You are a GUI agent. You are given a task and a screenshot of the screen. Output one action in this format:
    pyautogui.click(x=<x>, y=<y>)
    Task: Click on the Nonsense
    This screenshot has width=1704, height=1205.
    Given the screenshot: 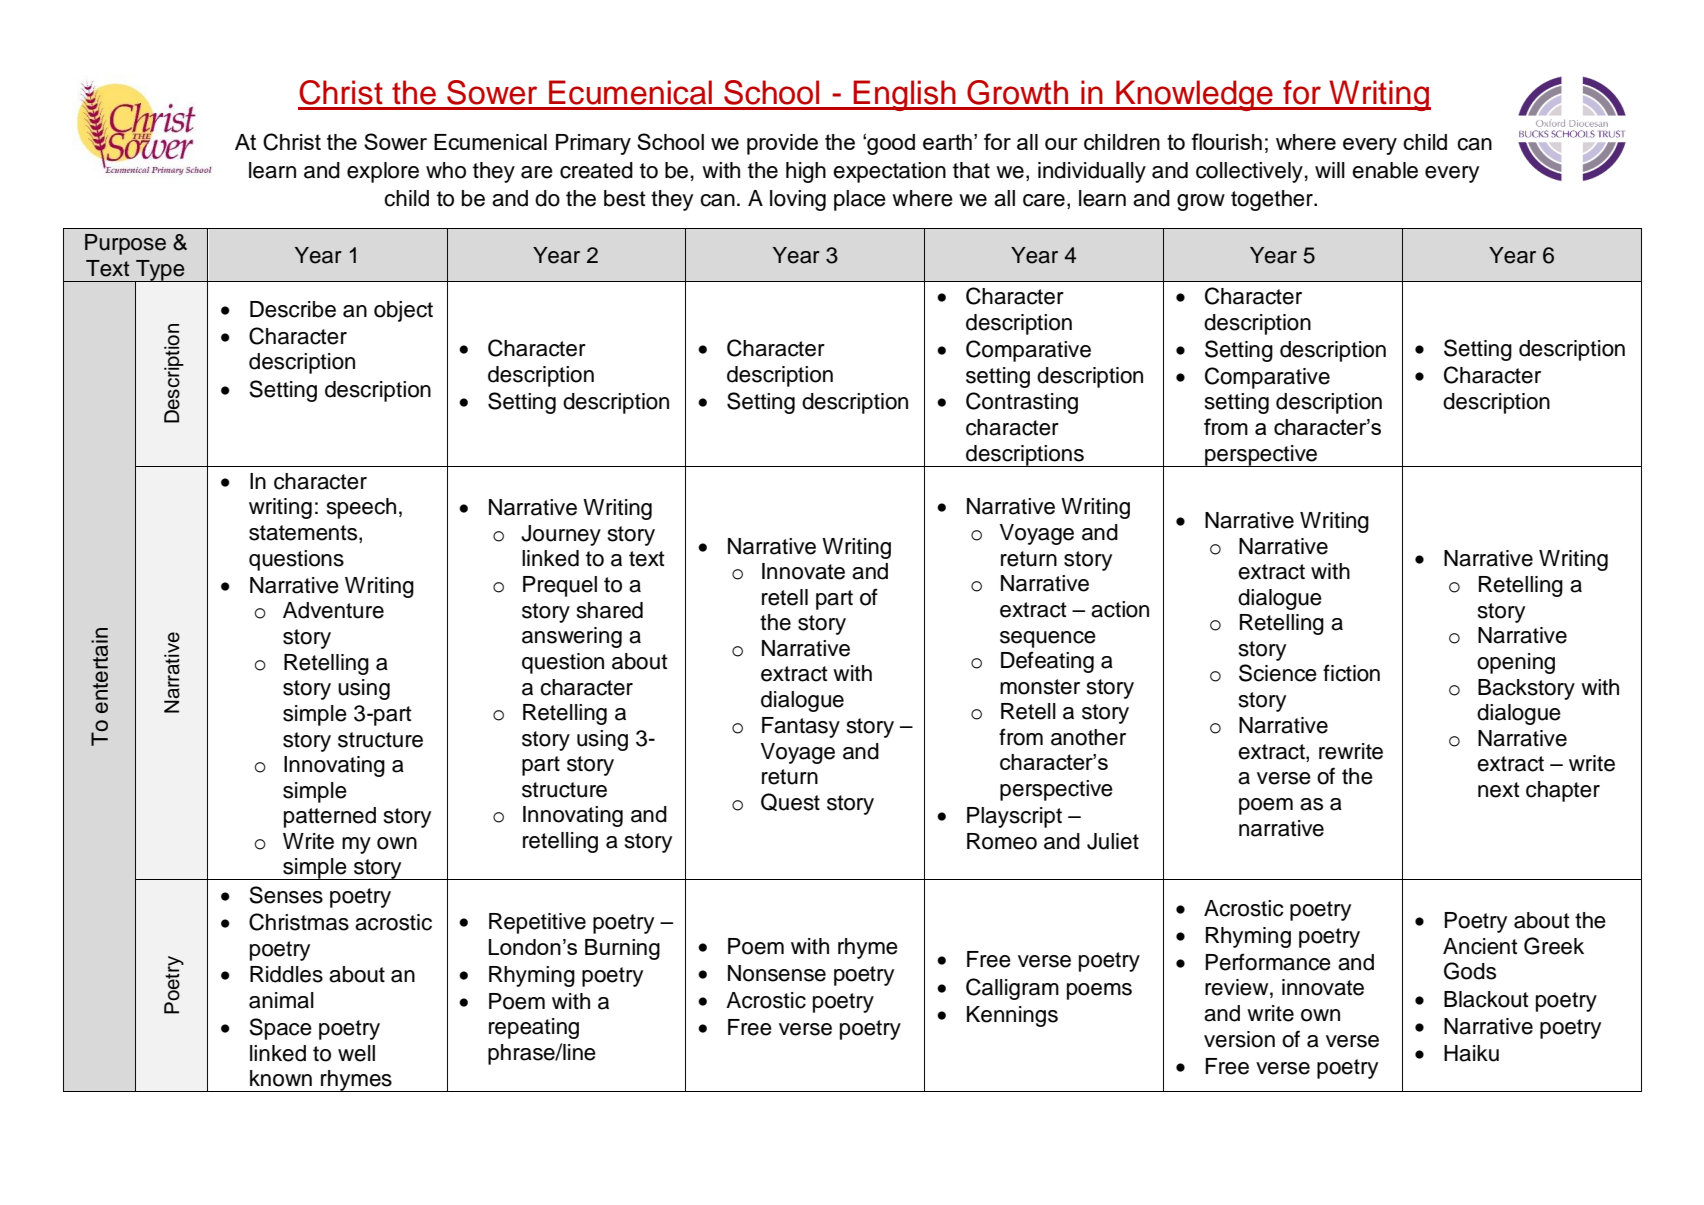 What is the action you would take?
    pyautogui.click(x=777, y=973)
